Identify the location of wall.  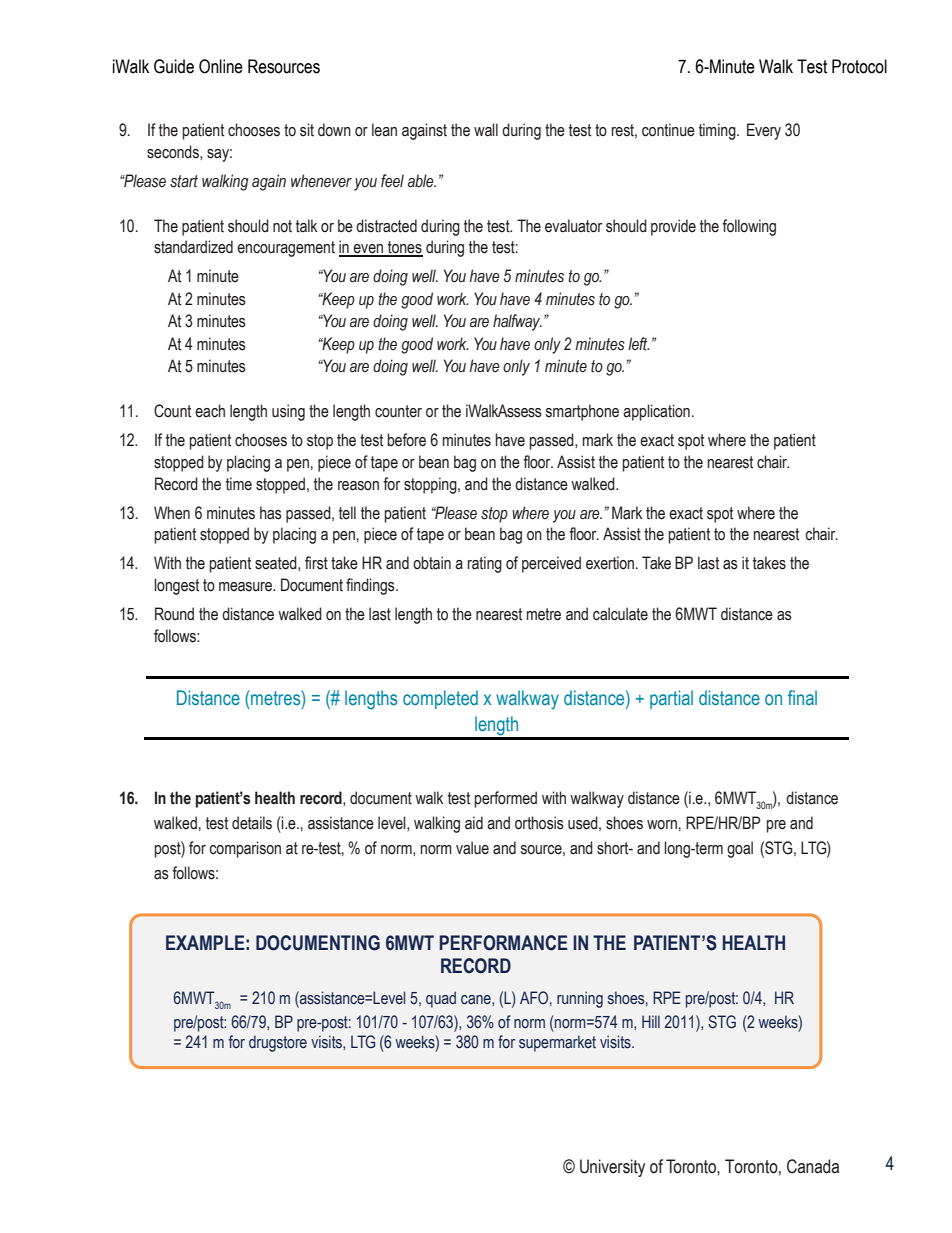
(486, 130).
